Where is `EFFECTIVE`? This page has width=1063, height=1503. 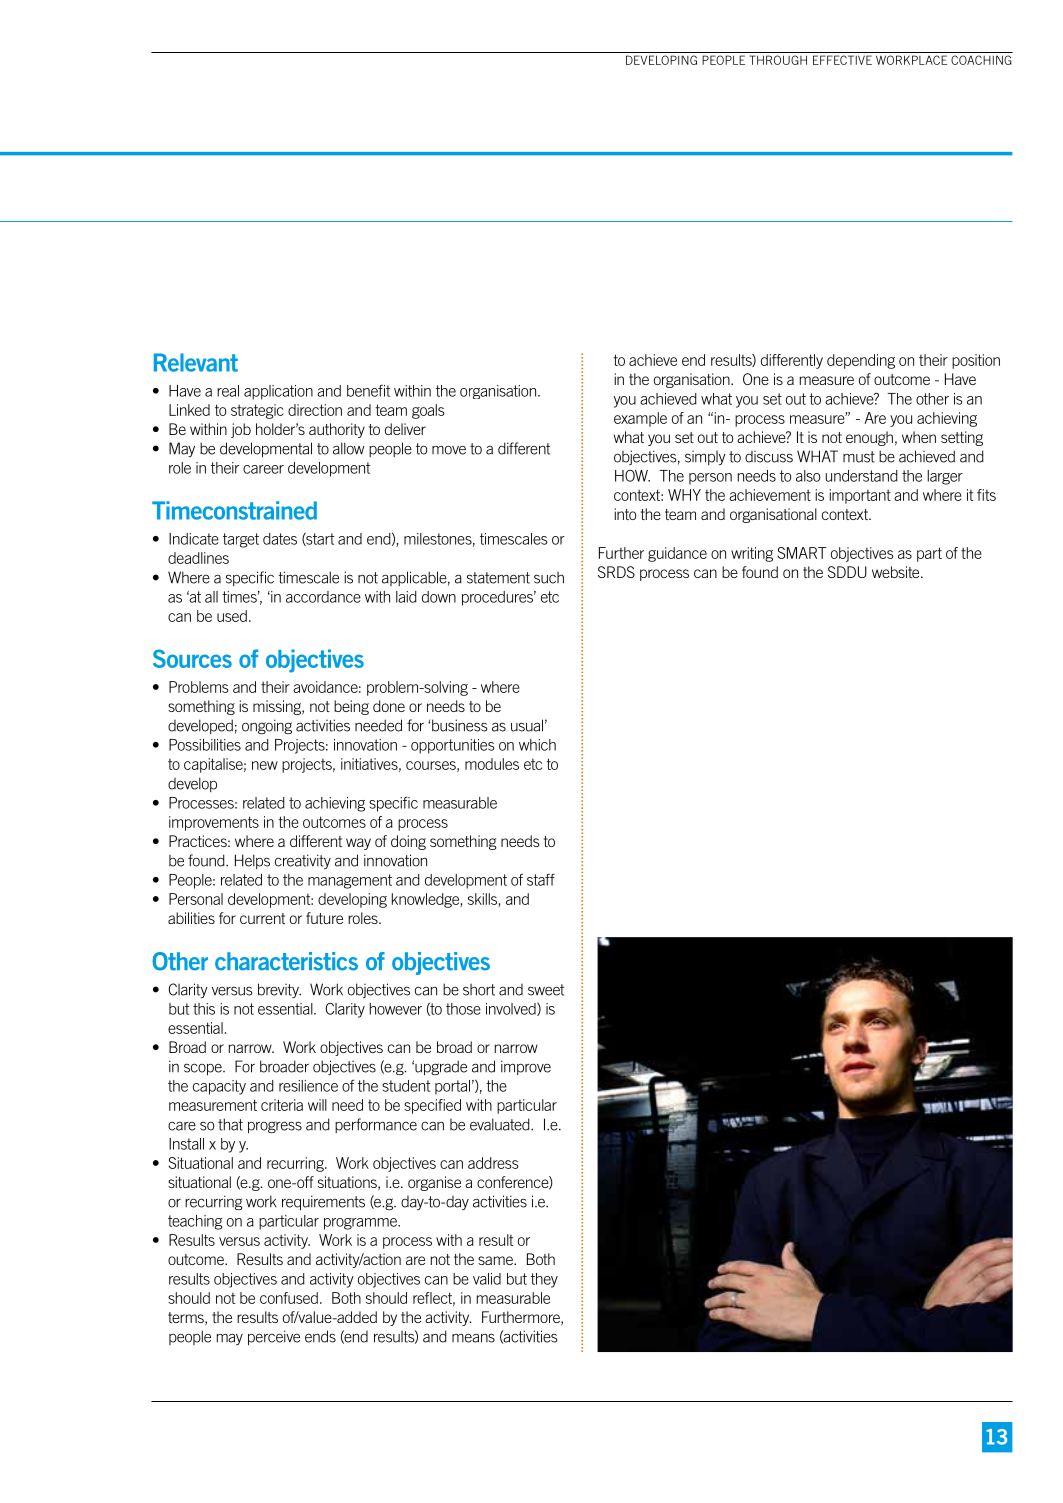
EFFECTIVE is located at coordinates (842, 60).
